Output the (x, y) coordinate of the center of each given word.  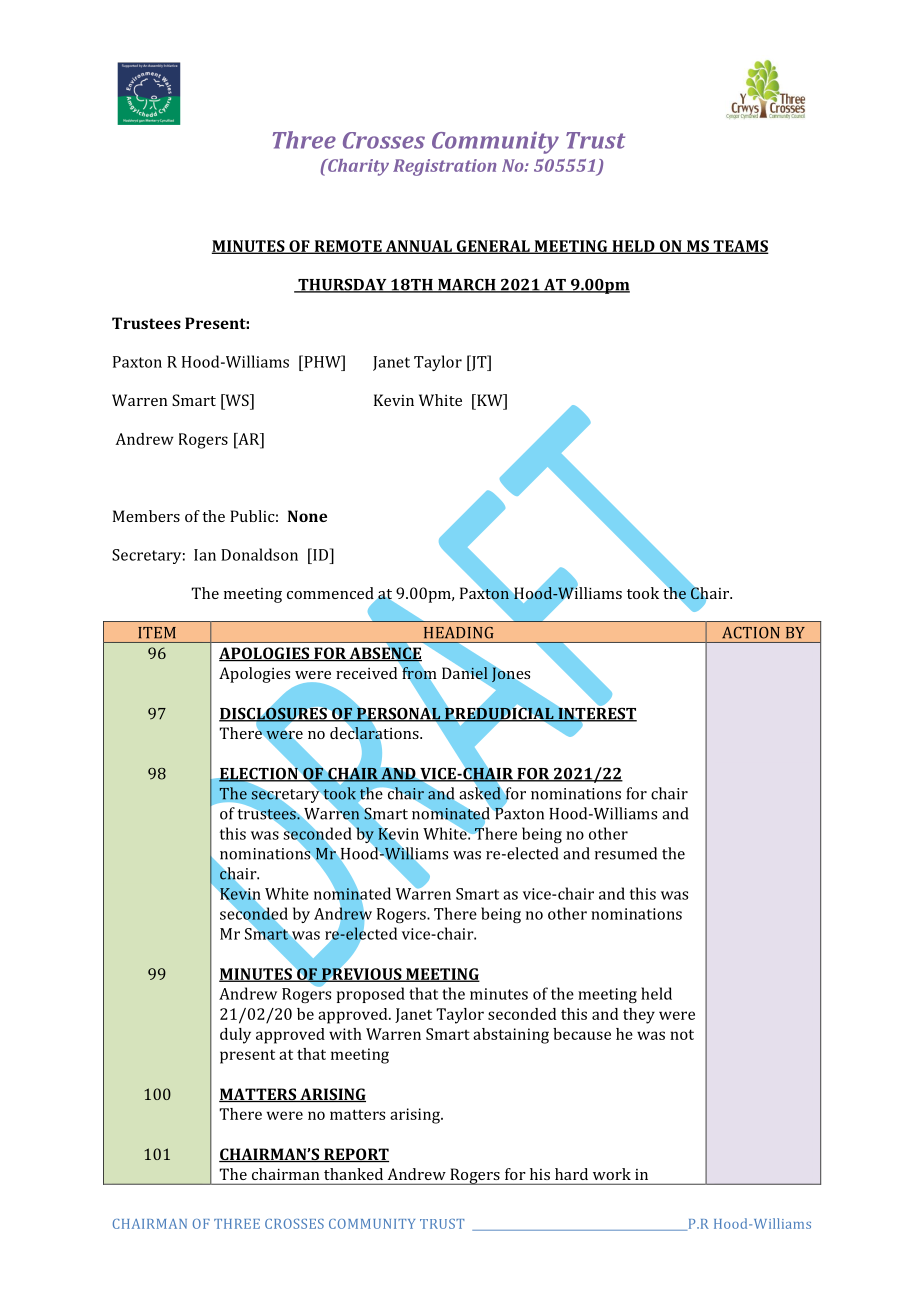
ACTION (751, 633)
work (612, 1174)
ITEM (157, 632)
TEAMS (740, 247)
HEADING (459, 633)
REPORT (355, 1155)
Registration (444, 167)
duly (235, 1036)
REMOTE (348, 247)
